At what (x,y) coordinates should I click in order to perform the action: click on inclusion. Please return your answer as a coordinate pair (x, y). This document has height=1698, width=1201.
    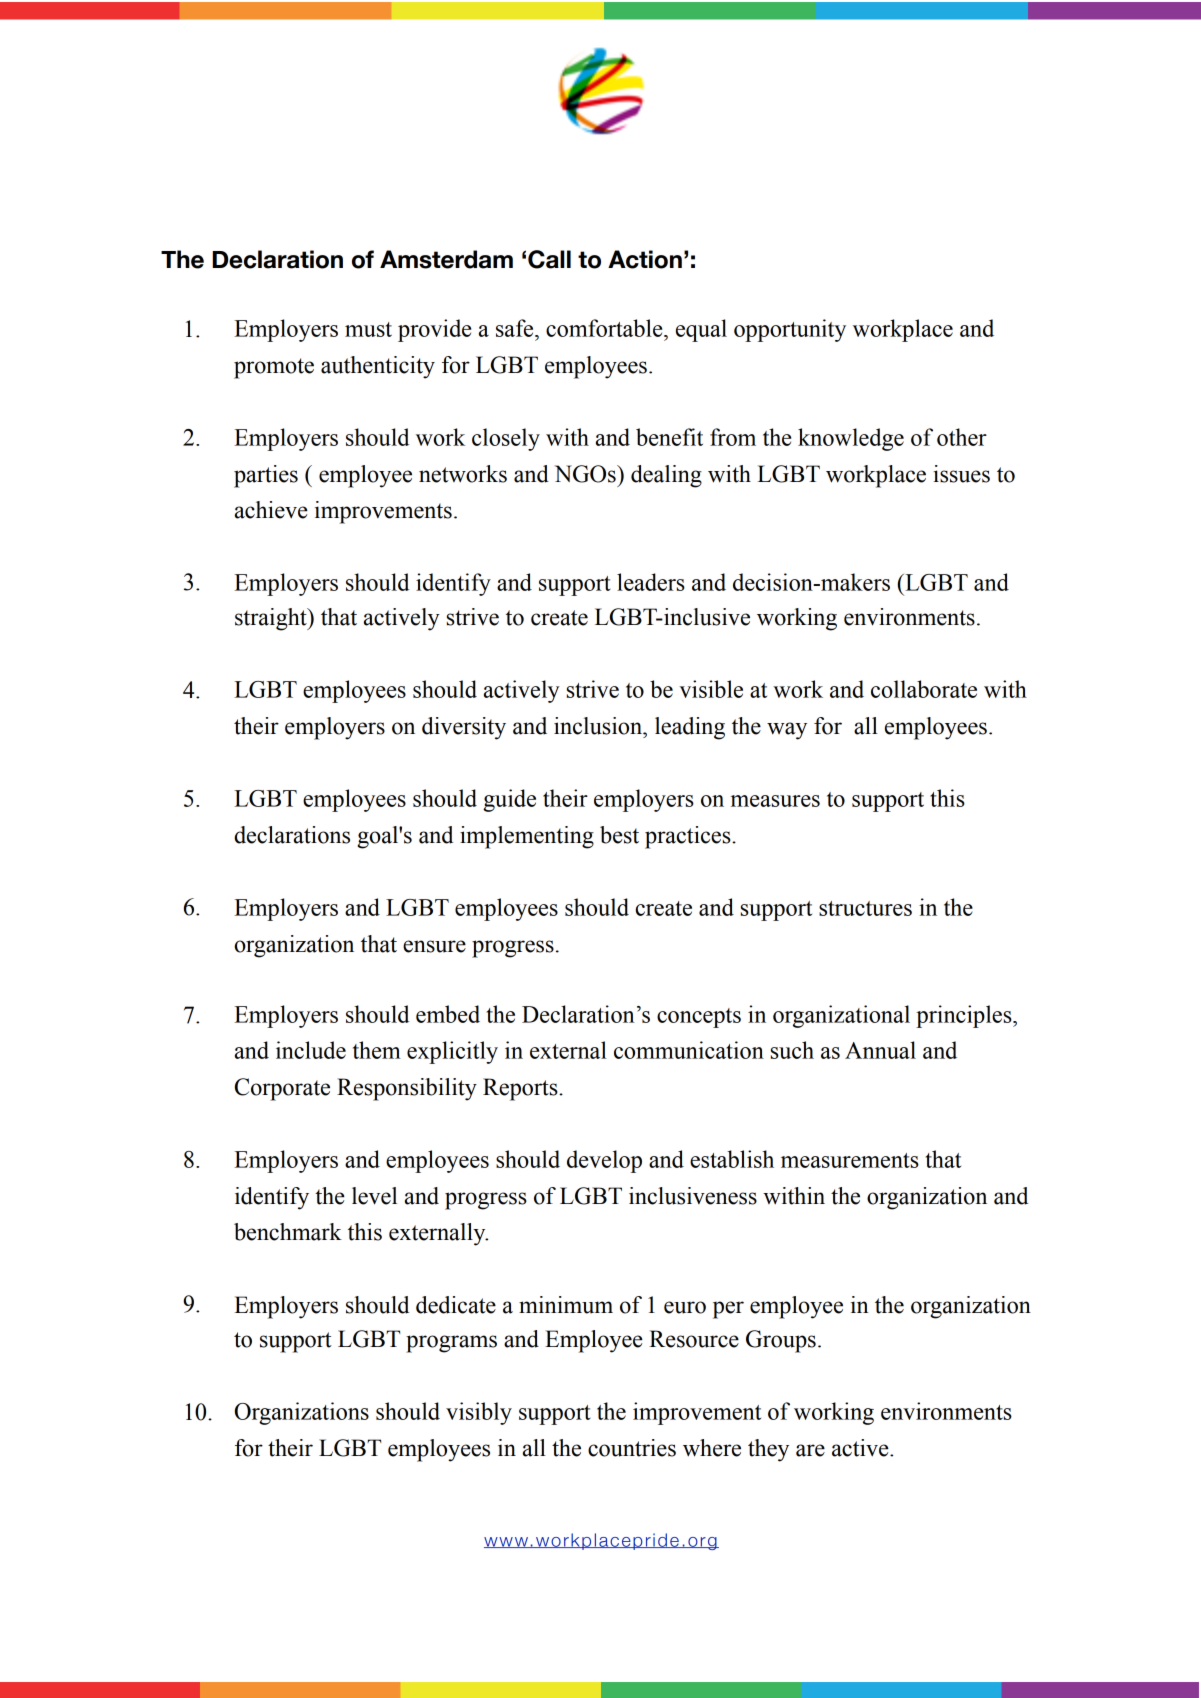
    Looking at the image, I should click on (599, 726).
